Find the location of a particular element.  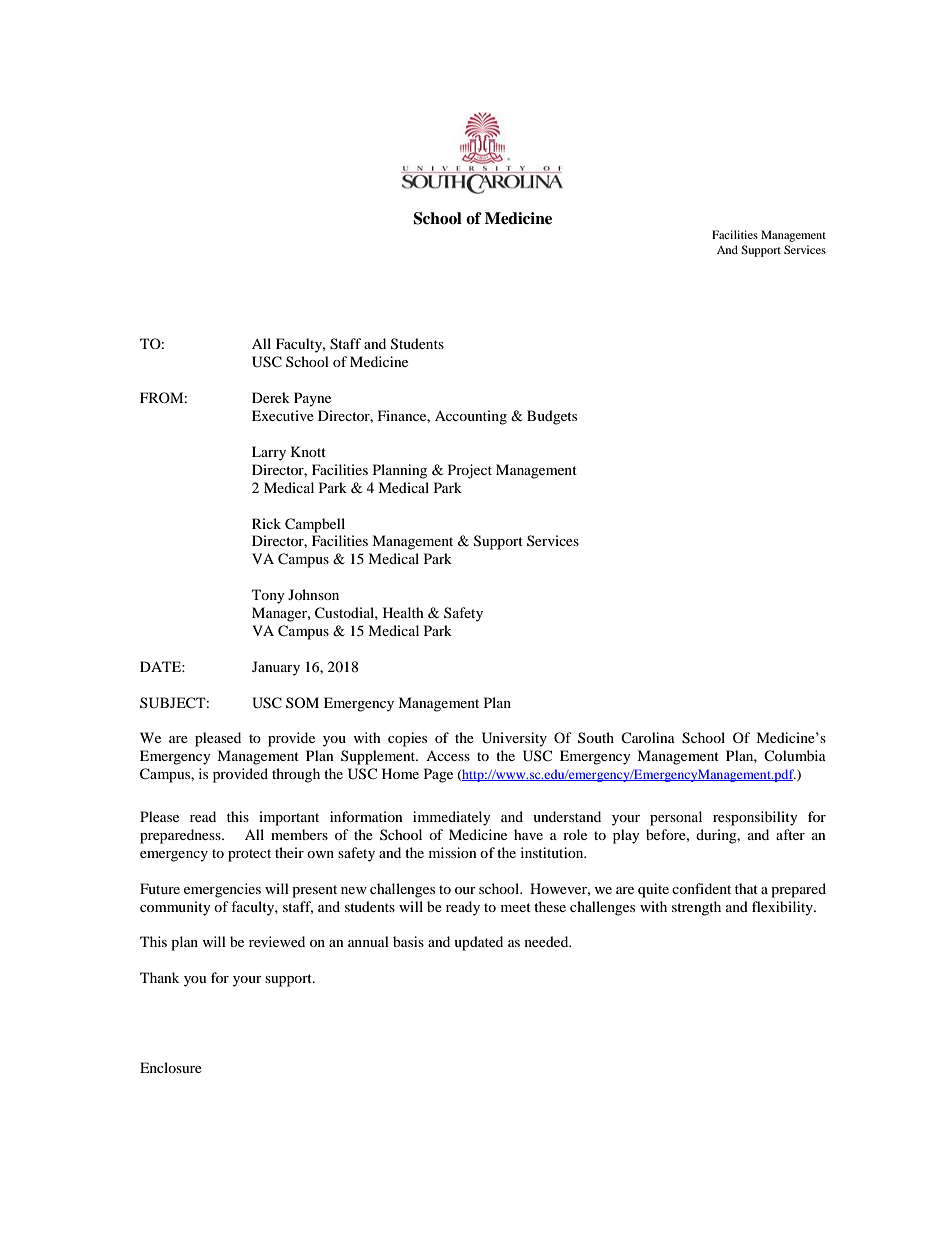

Carolina is located at coordinates (648, 737).
